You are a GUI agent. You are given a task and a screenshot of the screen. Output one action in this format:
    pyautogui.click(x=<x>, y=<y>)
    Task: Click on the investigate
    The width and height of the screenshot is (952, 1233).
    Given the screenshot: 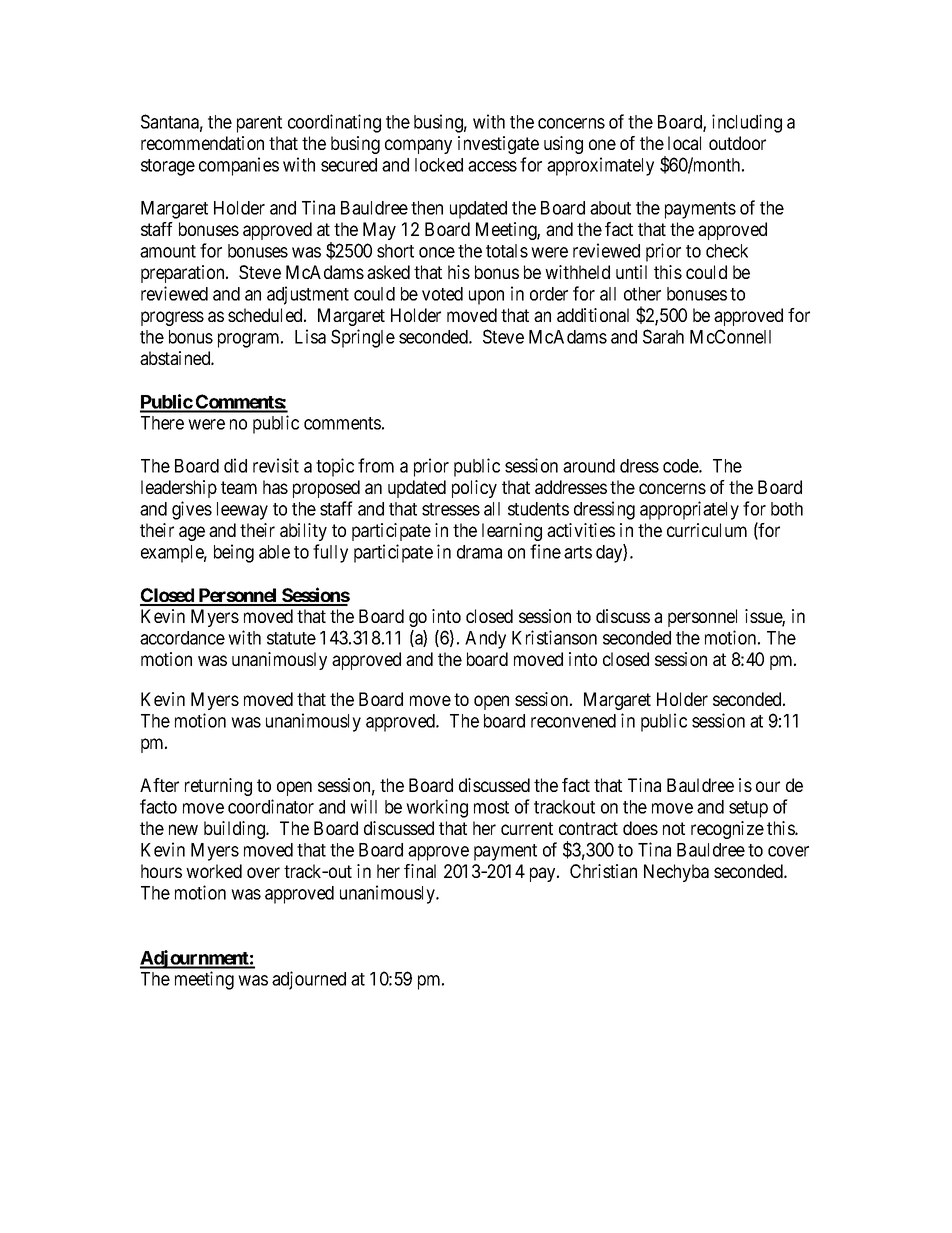 What is the action you would take?
    pyautogui.click(x=498, y=145)
